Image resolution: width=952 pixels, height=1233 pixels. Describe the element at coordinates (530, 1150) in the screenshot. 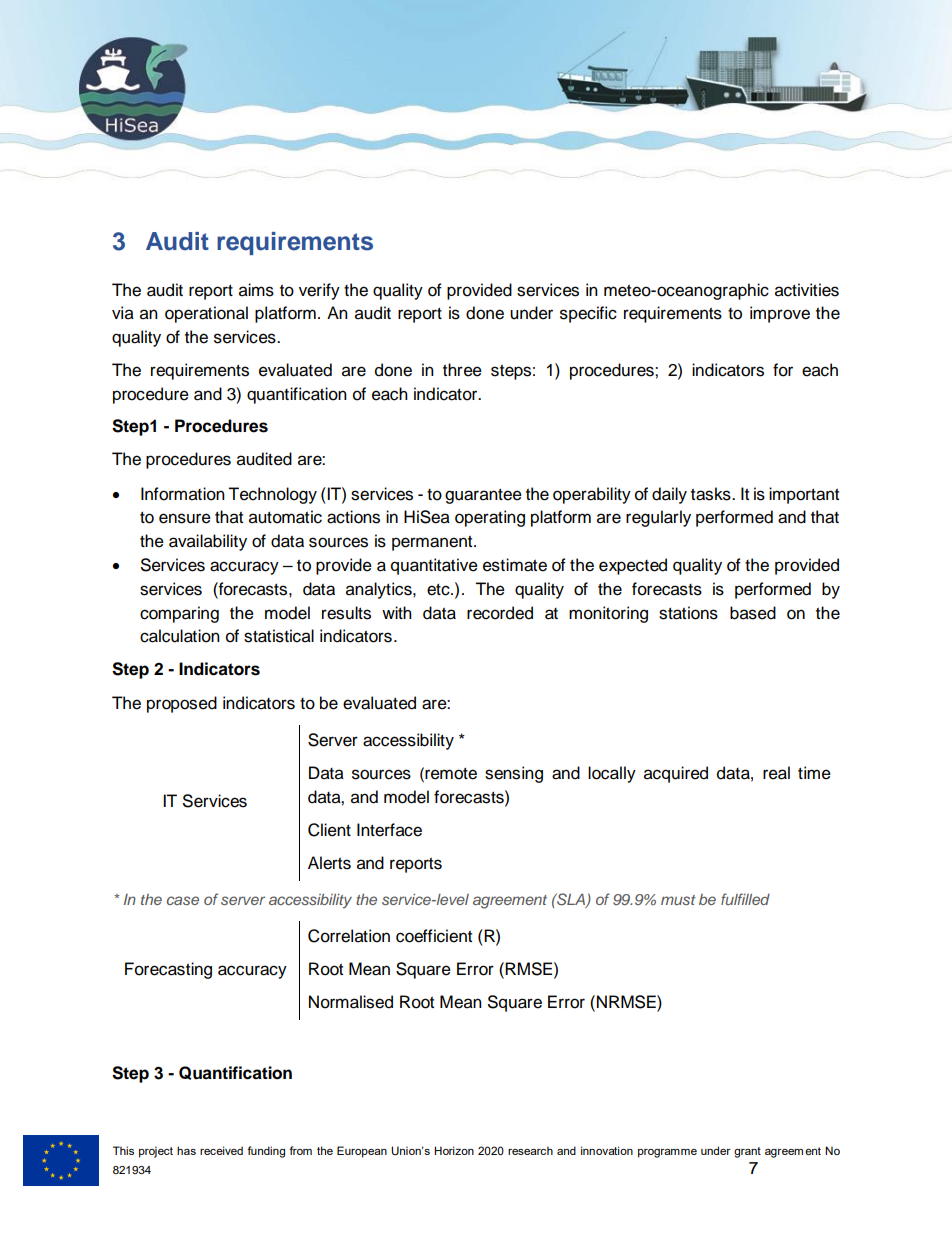

I see `research` at that location.
